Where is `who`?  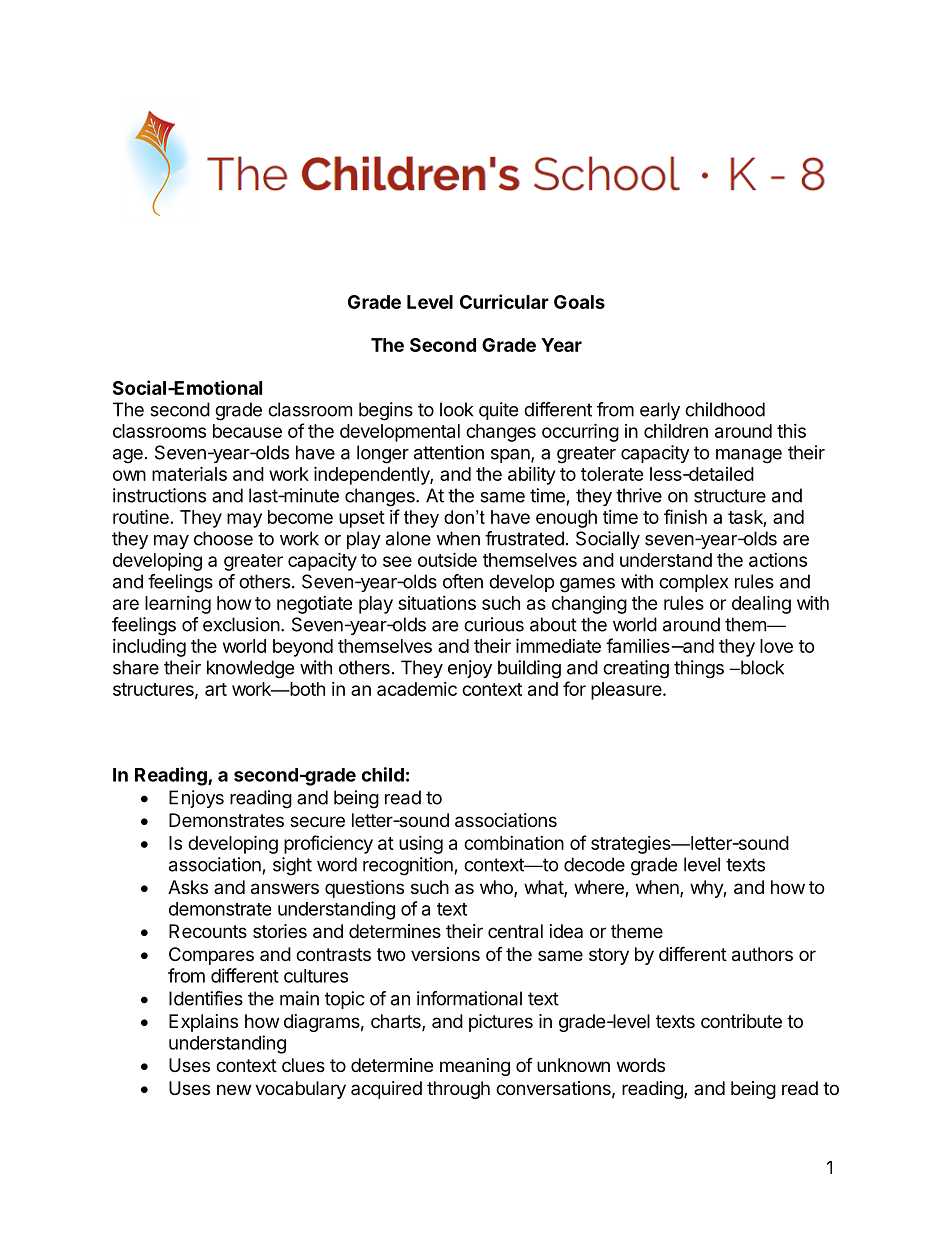
who is located at coordinates (497, 888).
